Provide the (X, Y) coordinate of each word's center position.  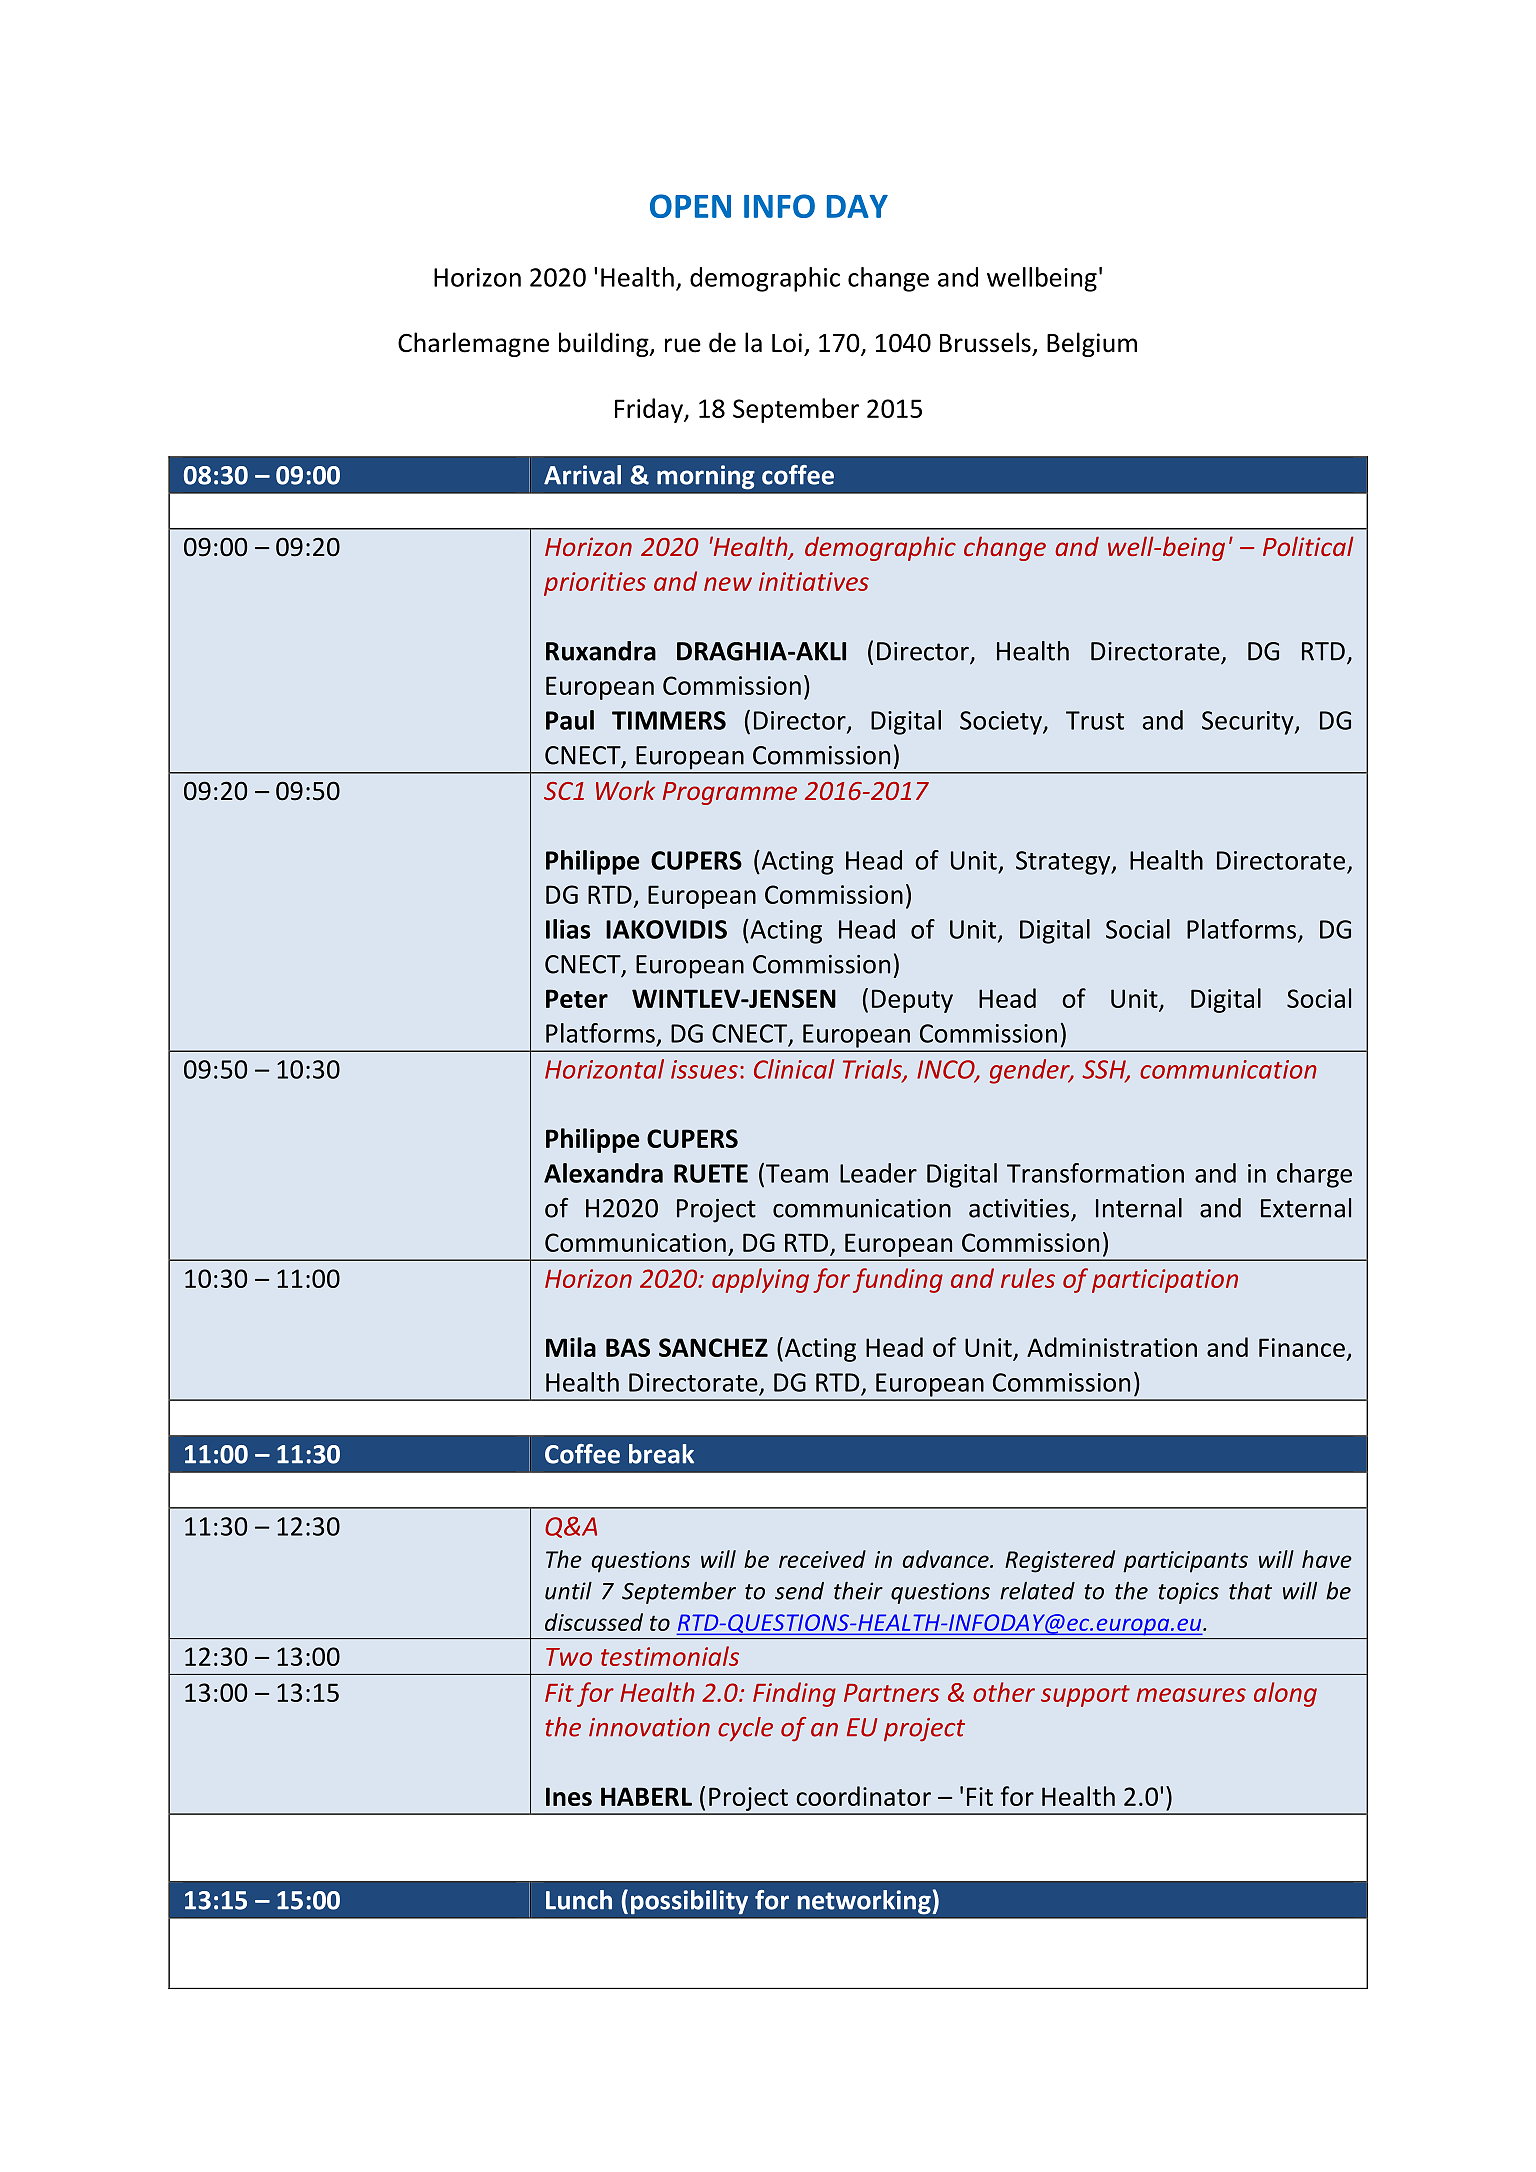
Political (1308, 546)
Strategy (1064, 863)
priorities (595, 584)
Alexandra (603, 1173)
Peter (577, 998)
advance (947, 1559)
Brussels (985, 342)
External (1306, 1208)
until (568, 1591)
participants (1185, 1562)
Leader (878, 1173)
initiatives (814, 581)
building (605, 344)
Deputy (912, 1001)
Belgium (1092, 344)
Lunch (579, 1900)
